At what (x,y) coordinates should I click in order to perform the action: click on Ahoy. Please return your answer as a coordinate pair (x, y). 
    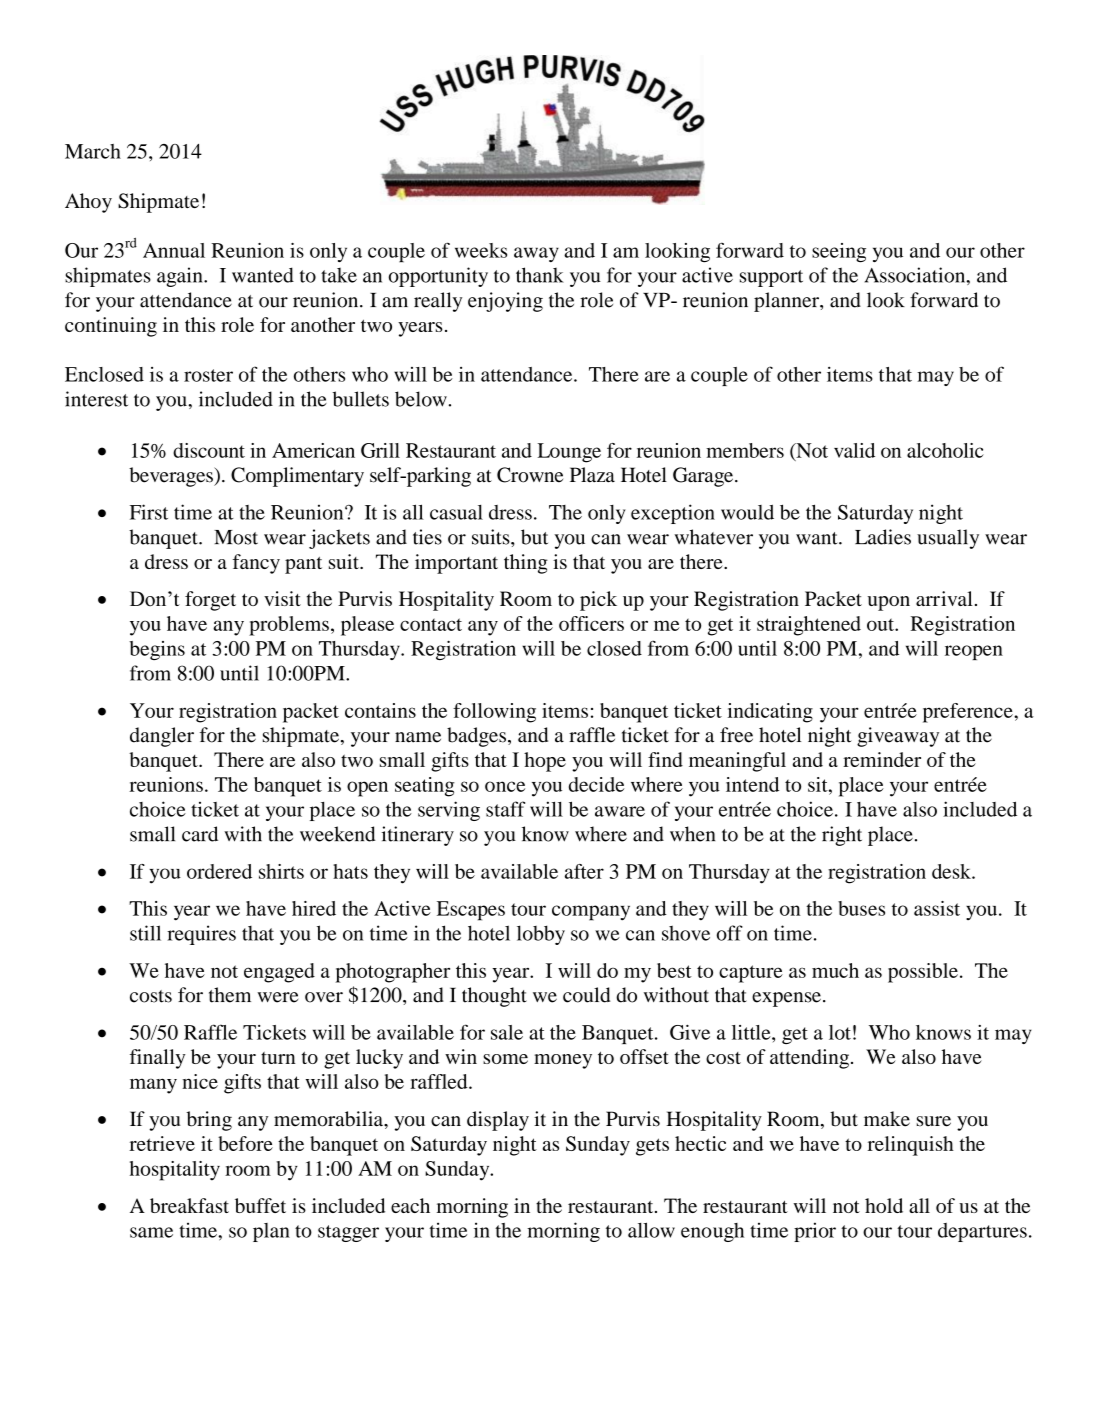
    Looking at the image, I should click on (88, 203).
